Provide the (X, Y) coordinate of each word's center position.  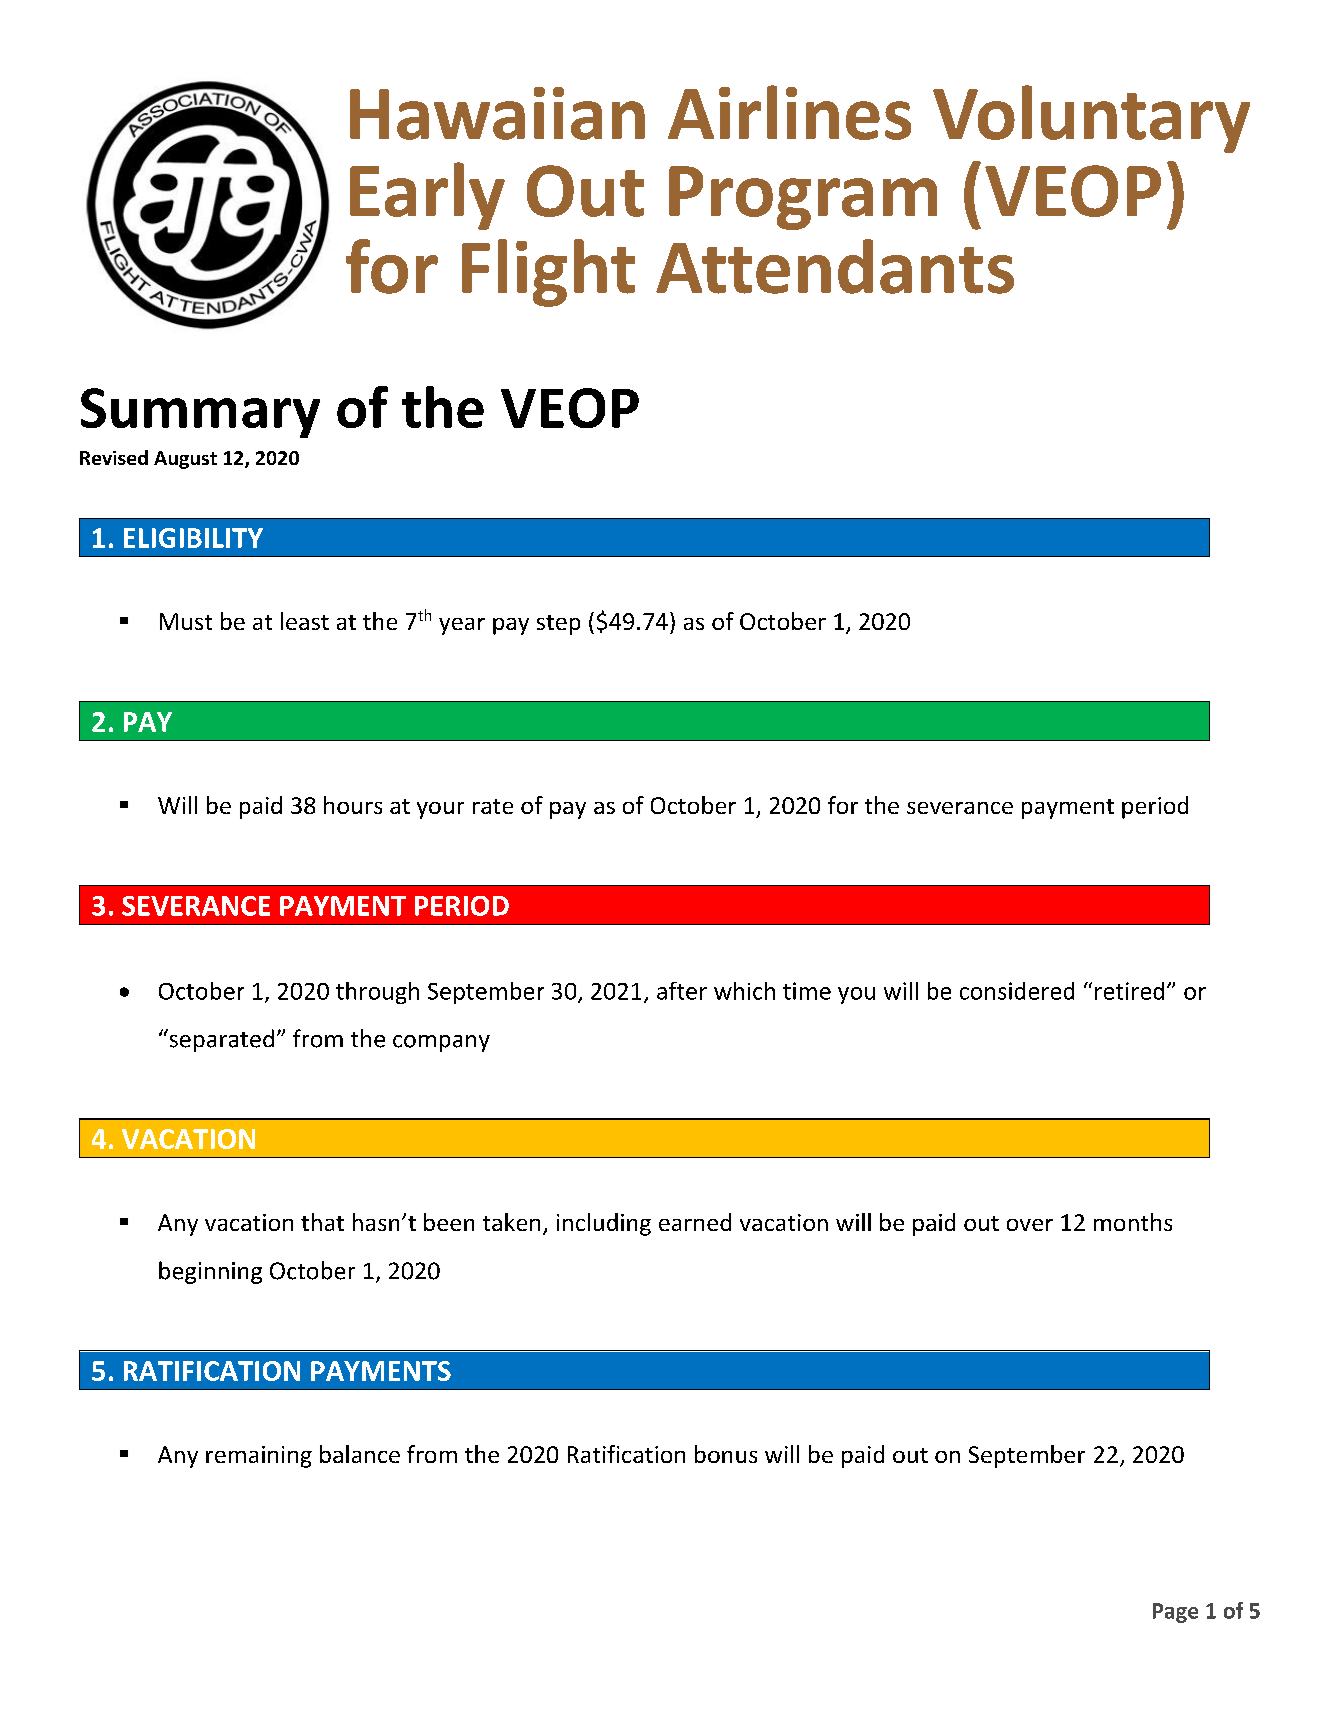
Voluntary (1091, 119)
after (682, 991)
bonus (726, 1454)
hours (353, 805)
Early (427, 196)
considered (1017, 991)
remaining (259, 1457)
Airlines (789, 112)
